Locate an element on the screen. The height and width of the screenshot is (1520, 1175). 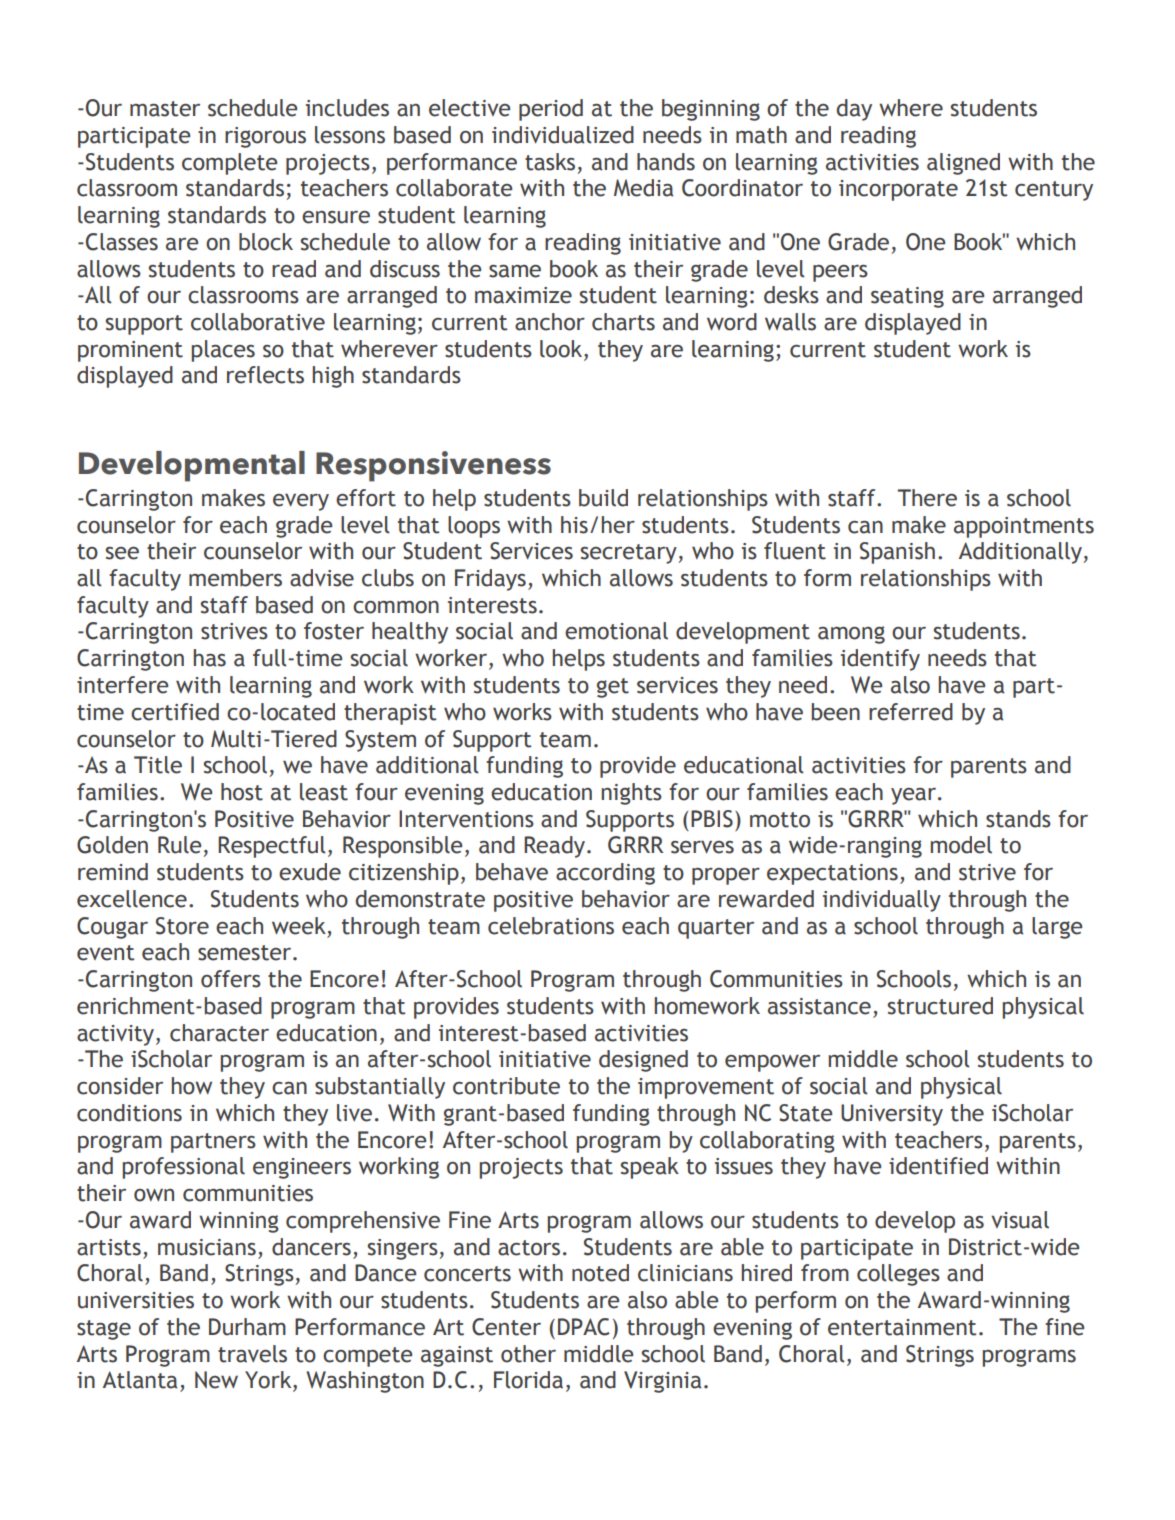
travels is located at coordinates (252, 1354).
